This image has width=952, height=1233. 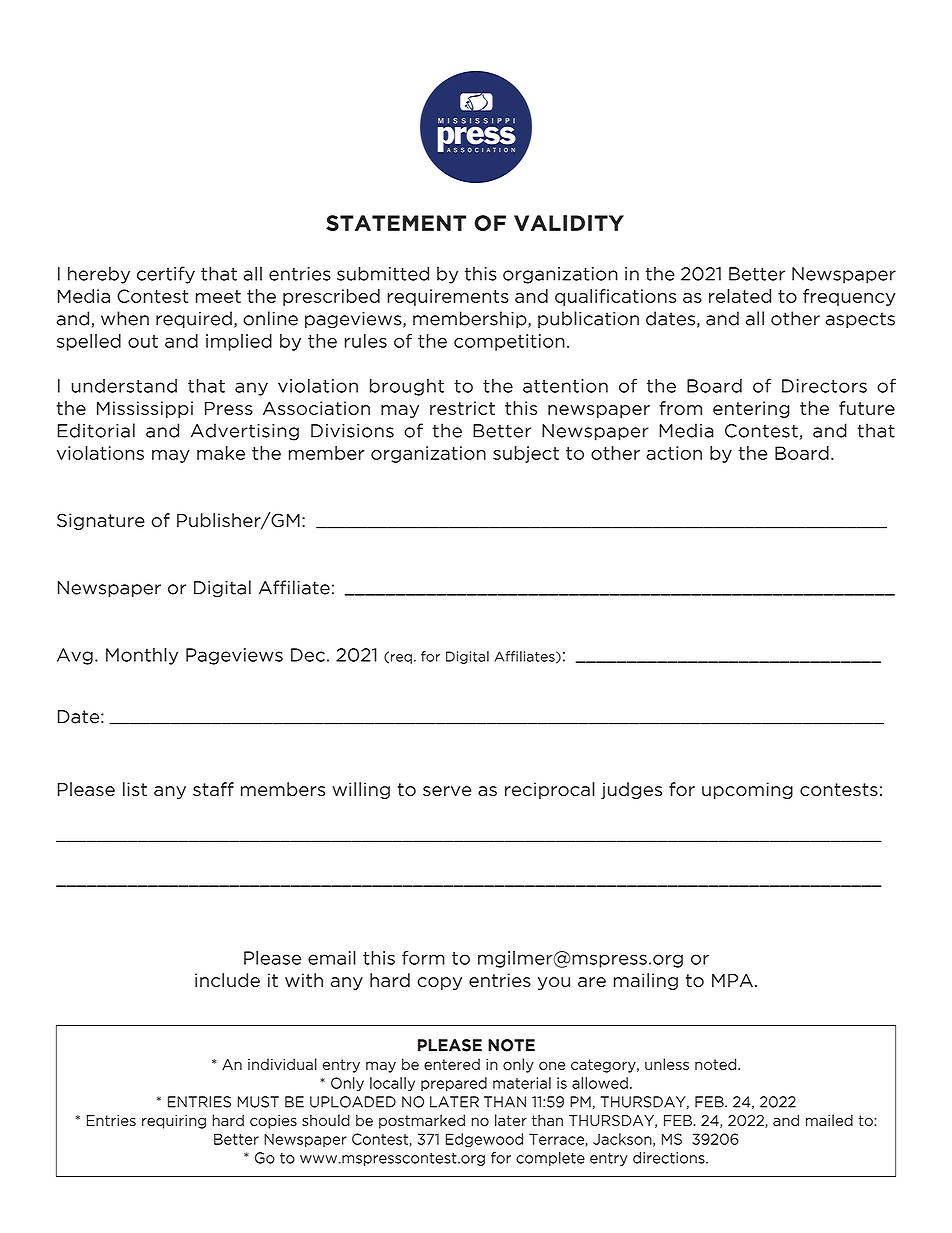 I want to click on list, so click(x=135, y=789).
